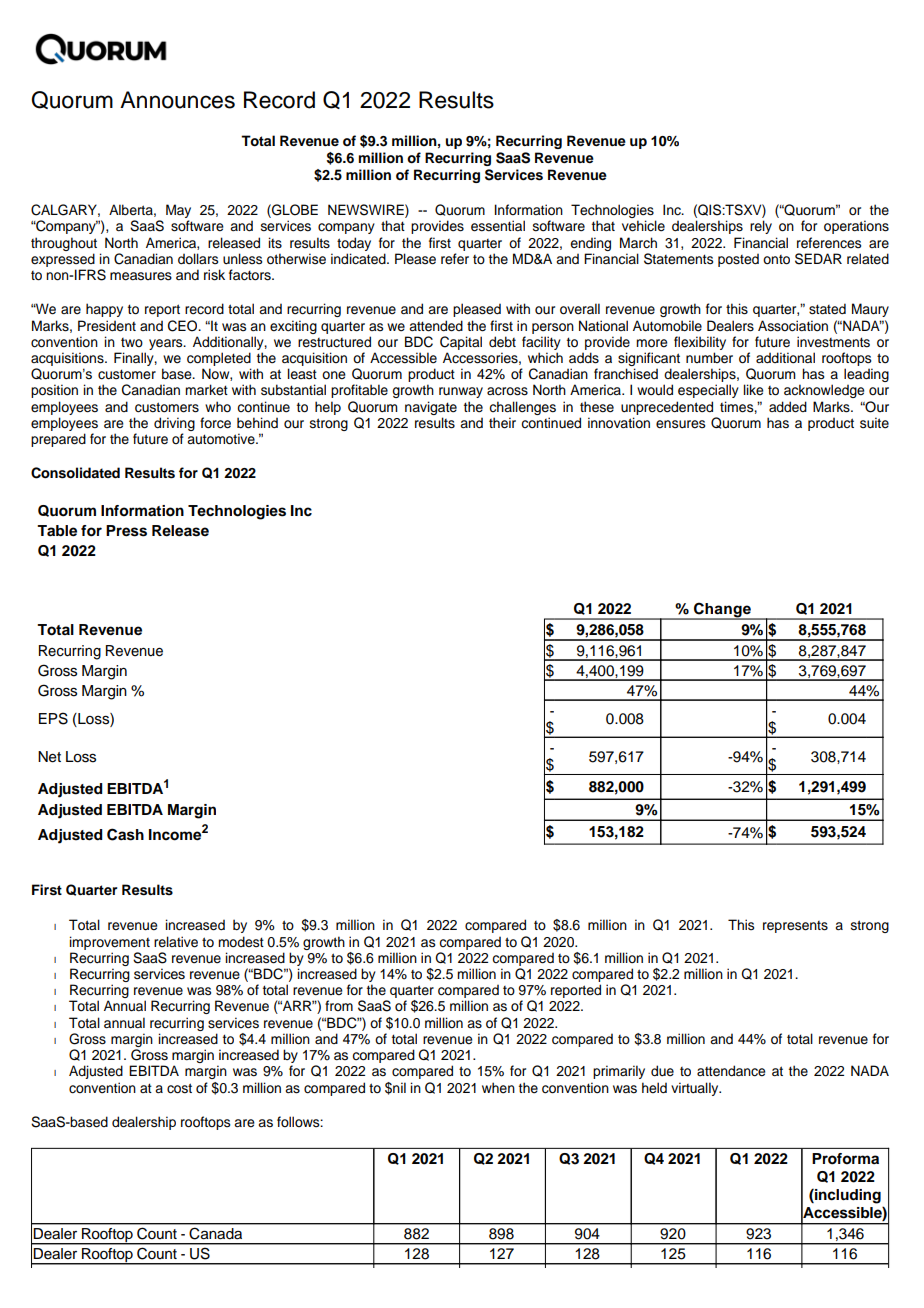  What do you see at coordinates (177, 100) in the document?
I see `Announces` at bounding box center [177, 100].
